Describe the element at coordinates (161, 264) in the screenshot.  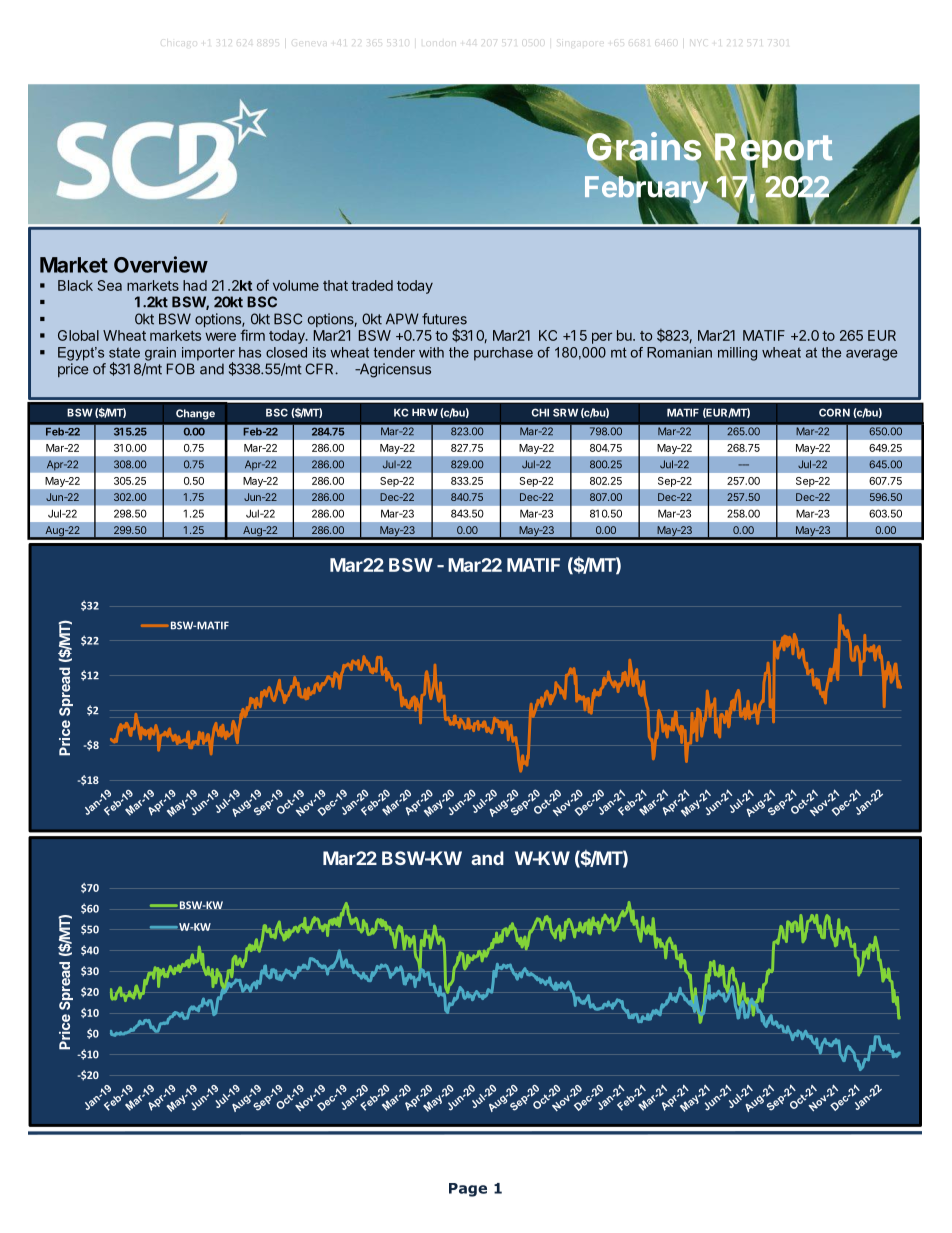
I see `Overview` at that location.
